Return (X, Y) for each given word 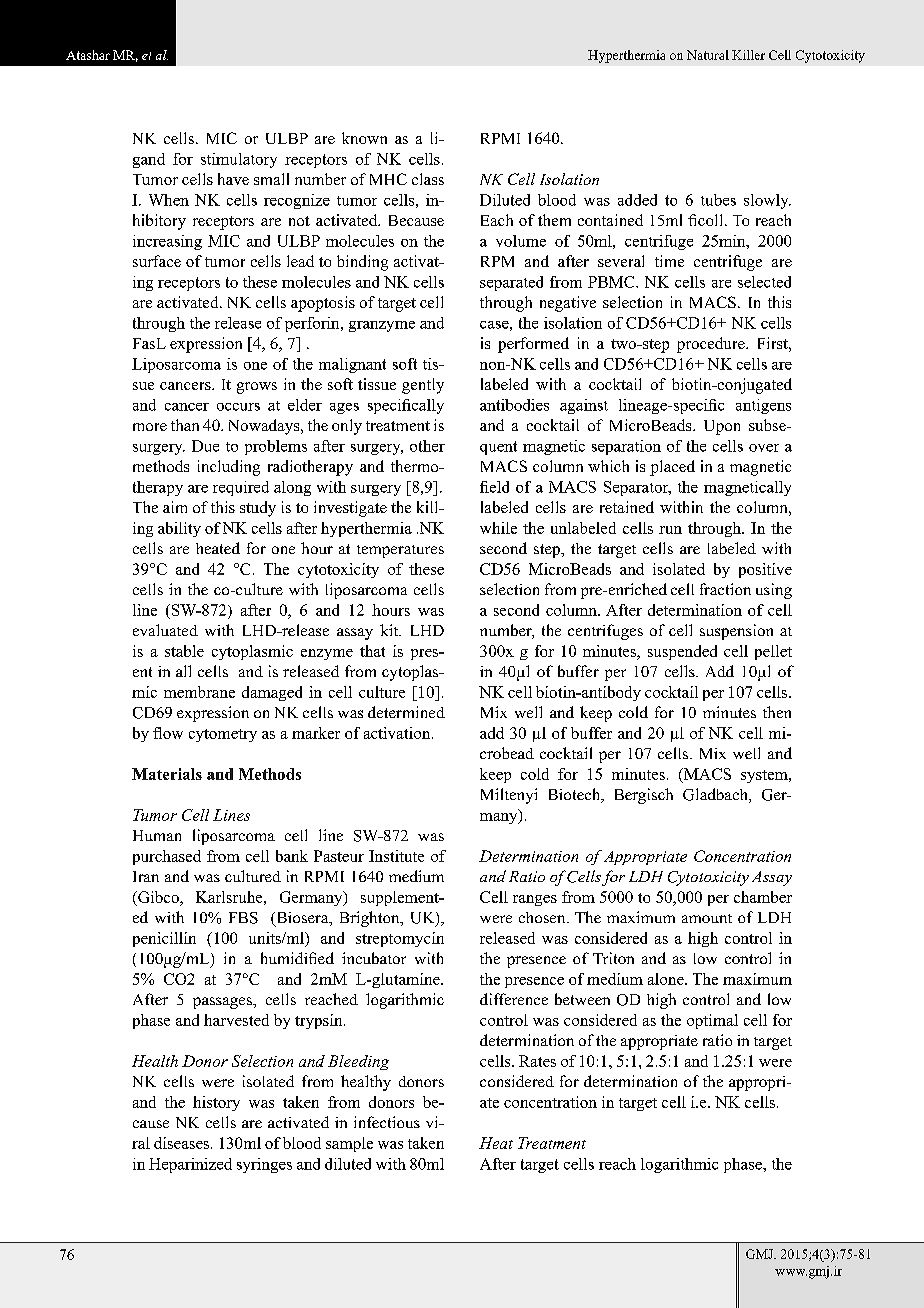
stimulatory (239, 160)
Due (205, 446)
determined (406, 712)
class (428, 179)
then (777, 712)
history (216, 1103)
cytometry (223, 735)
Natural (708, 55)
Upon (722, 427)
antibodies (514, 405)
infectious (387, 1122)
